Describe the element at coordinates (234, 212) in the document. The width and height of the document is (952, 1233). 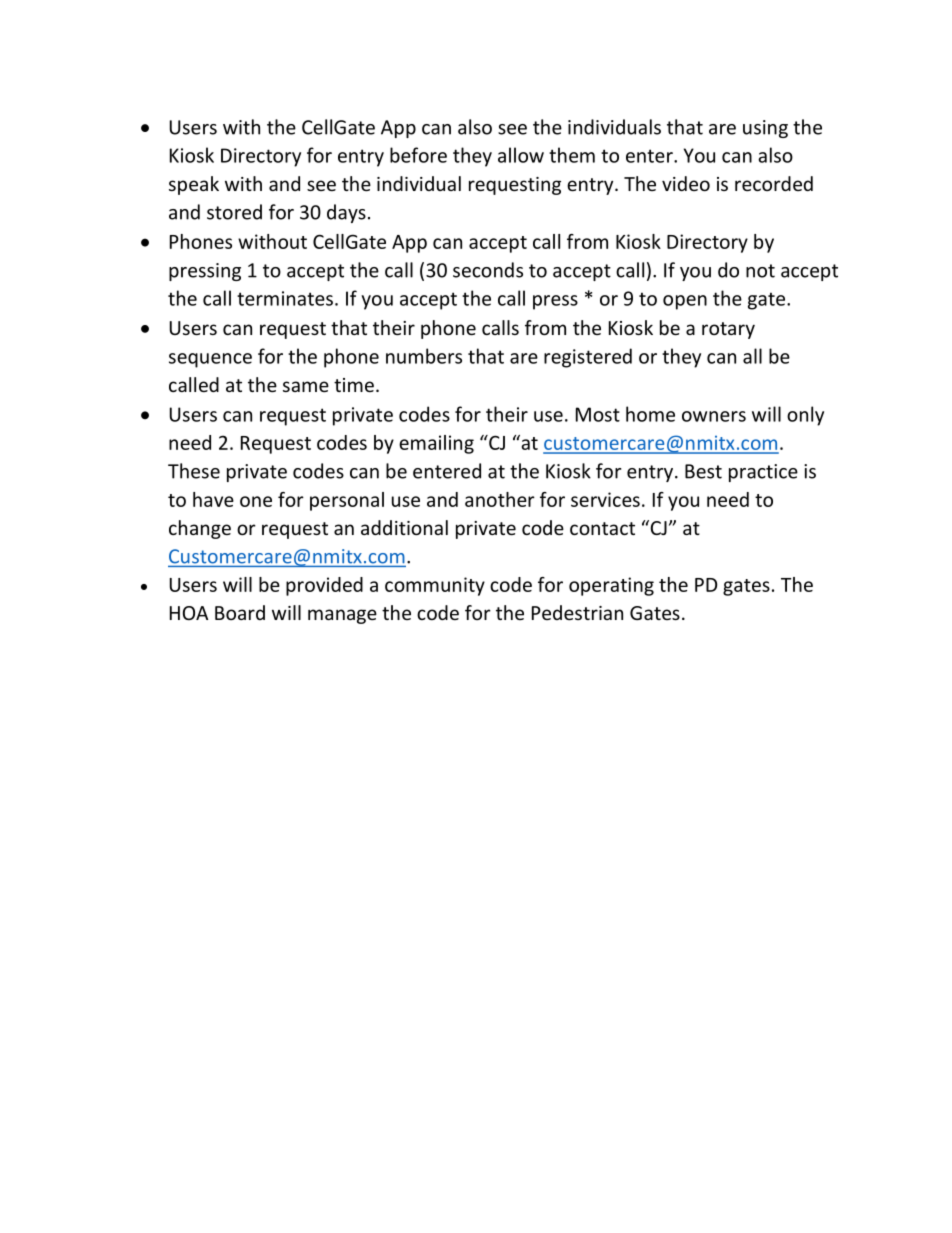
I see `stored` at that location.
